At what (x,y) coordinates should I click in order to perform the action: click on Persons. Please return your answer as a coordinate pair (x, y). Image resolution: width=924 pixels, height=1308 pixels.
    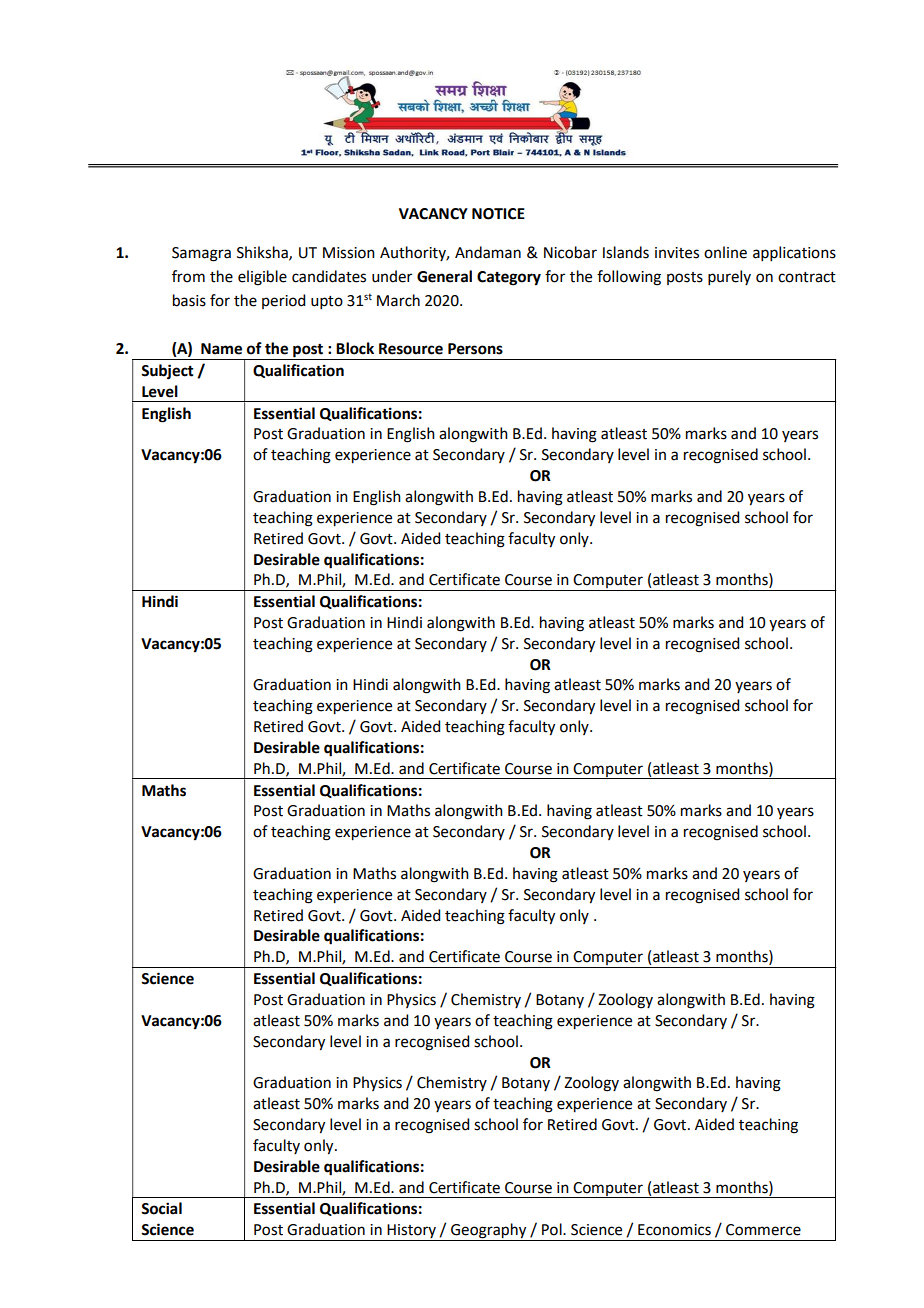
    Looking at the image, I should click on (475, 349).
